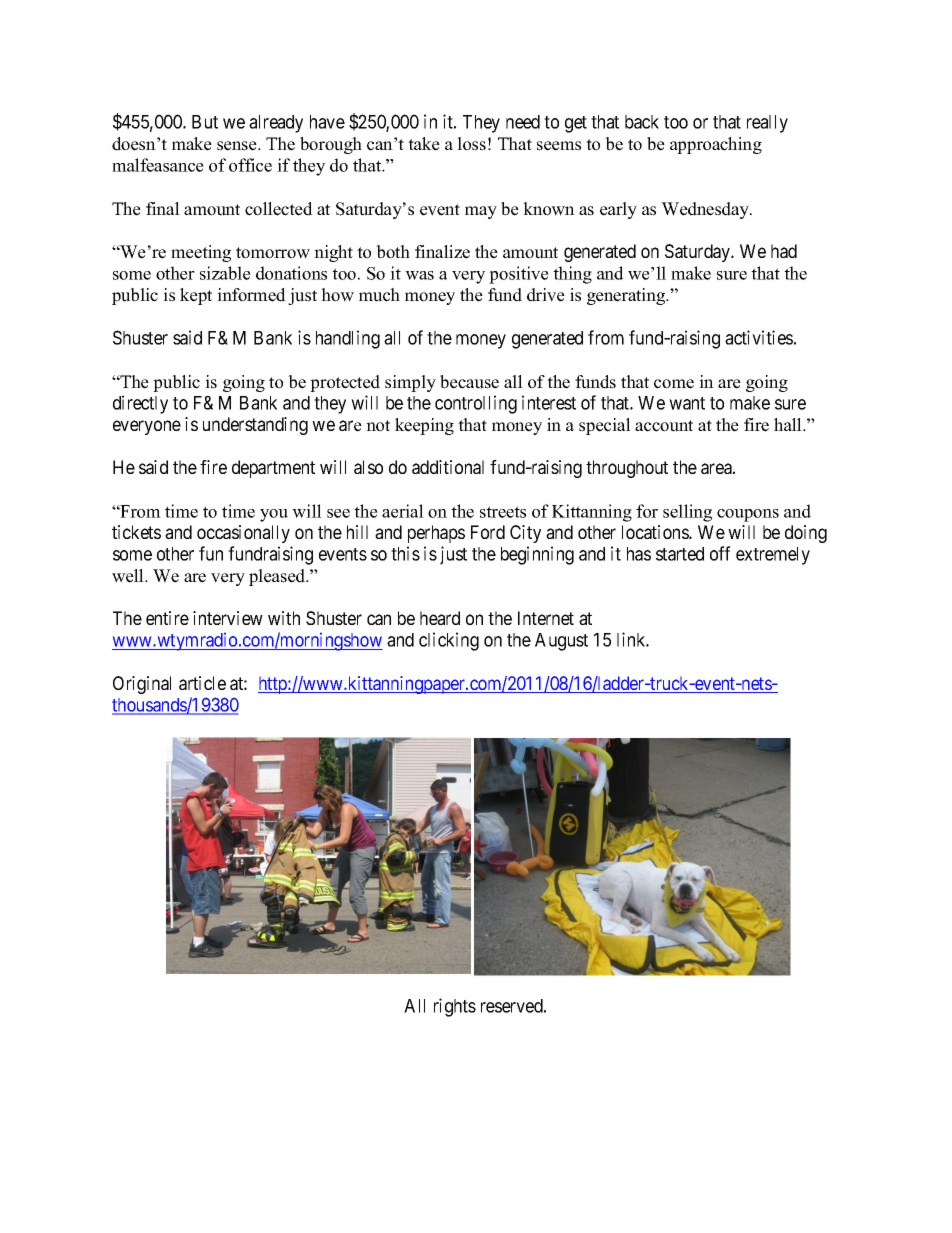 This screenshot has width=952, height=1233. What do you see at coordinates (196, 296) in the screenshot?
I see `kept` at bounding box center [196, 296].
